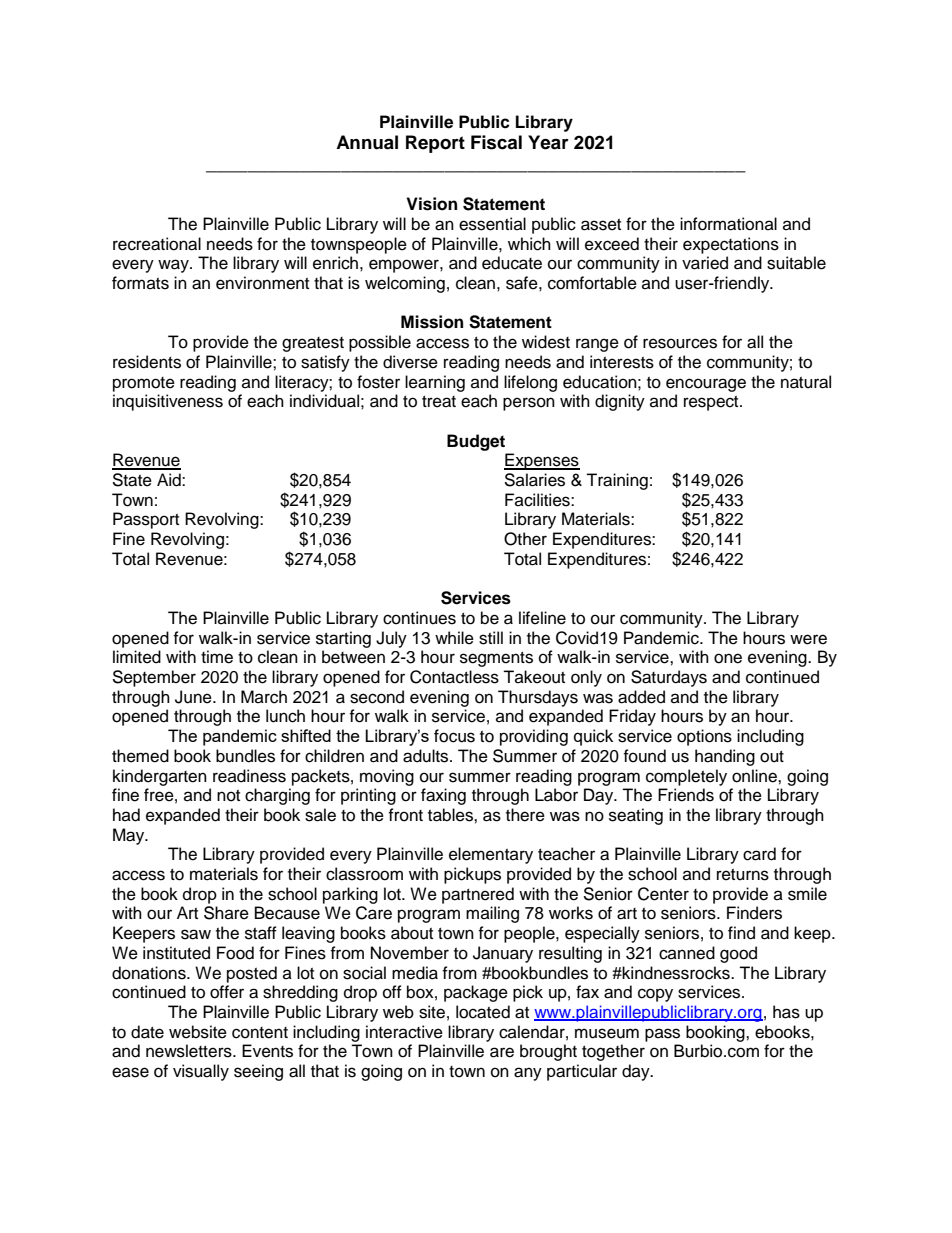 The width and height of the image is (952, 1233). I want to click on informational, so click(728, 224).
